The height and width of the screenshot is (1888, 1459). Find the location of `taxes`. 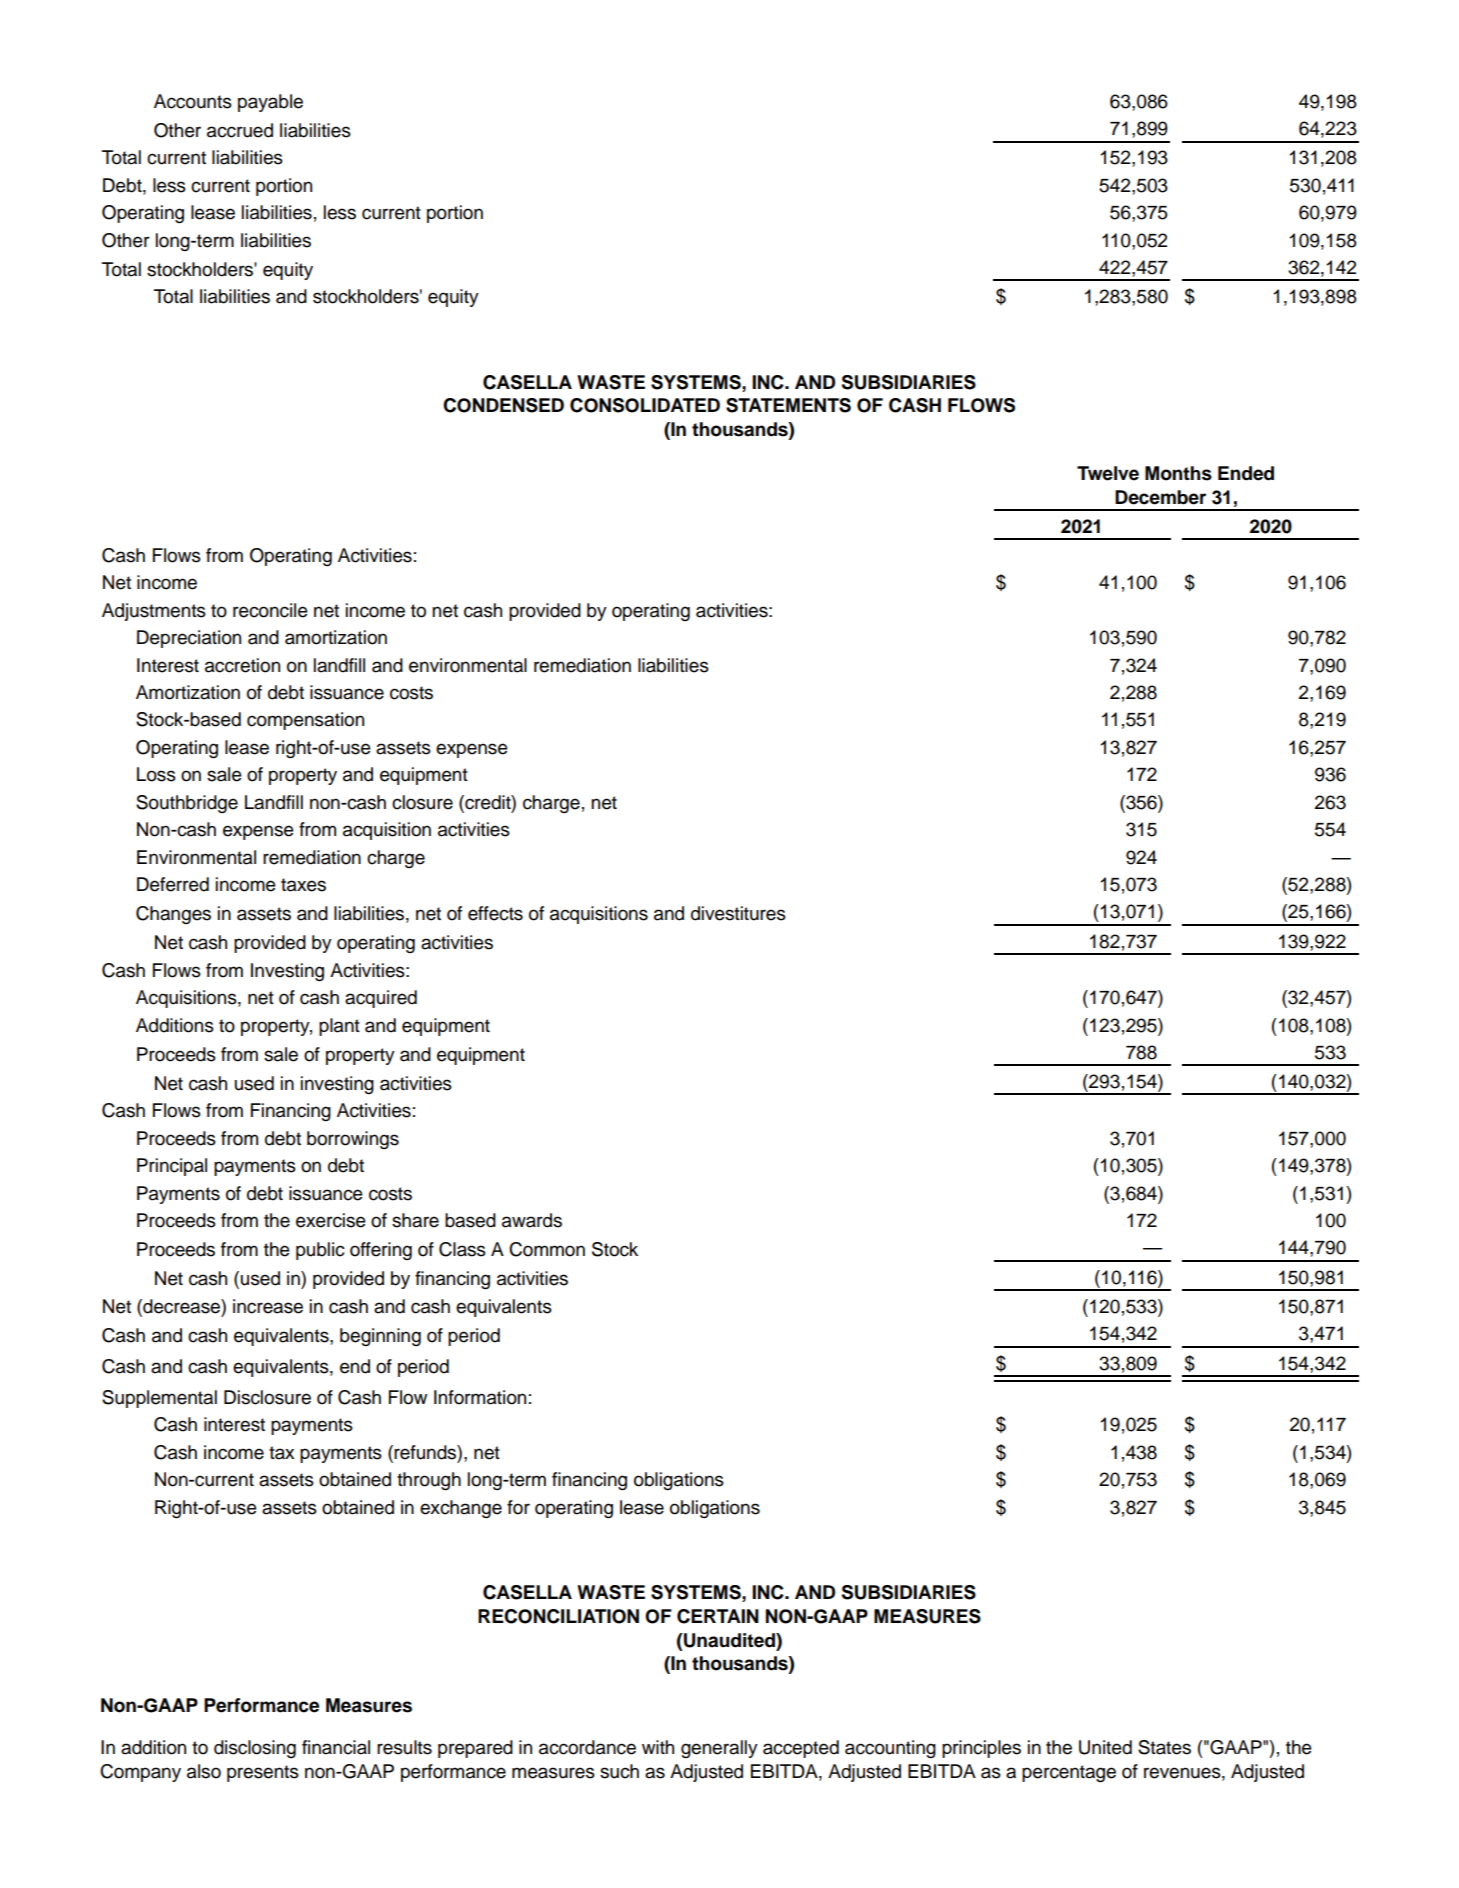

taxes is located at coordinates (303, 885).
